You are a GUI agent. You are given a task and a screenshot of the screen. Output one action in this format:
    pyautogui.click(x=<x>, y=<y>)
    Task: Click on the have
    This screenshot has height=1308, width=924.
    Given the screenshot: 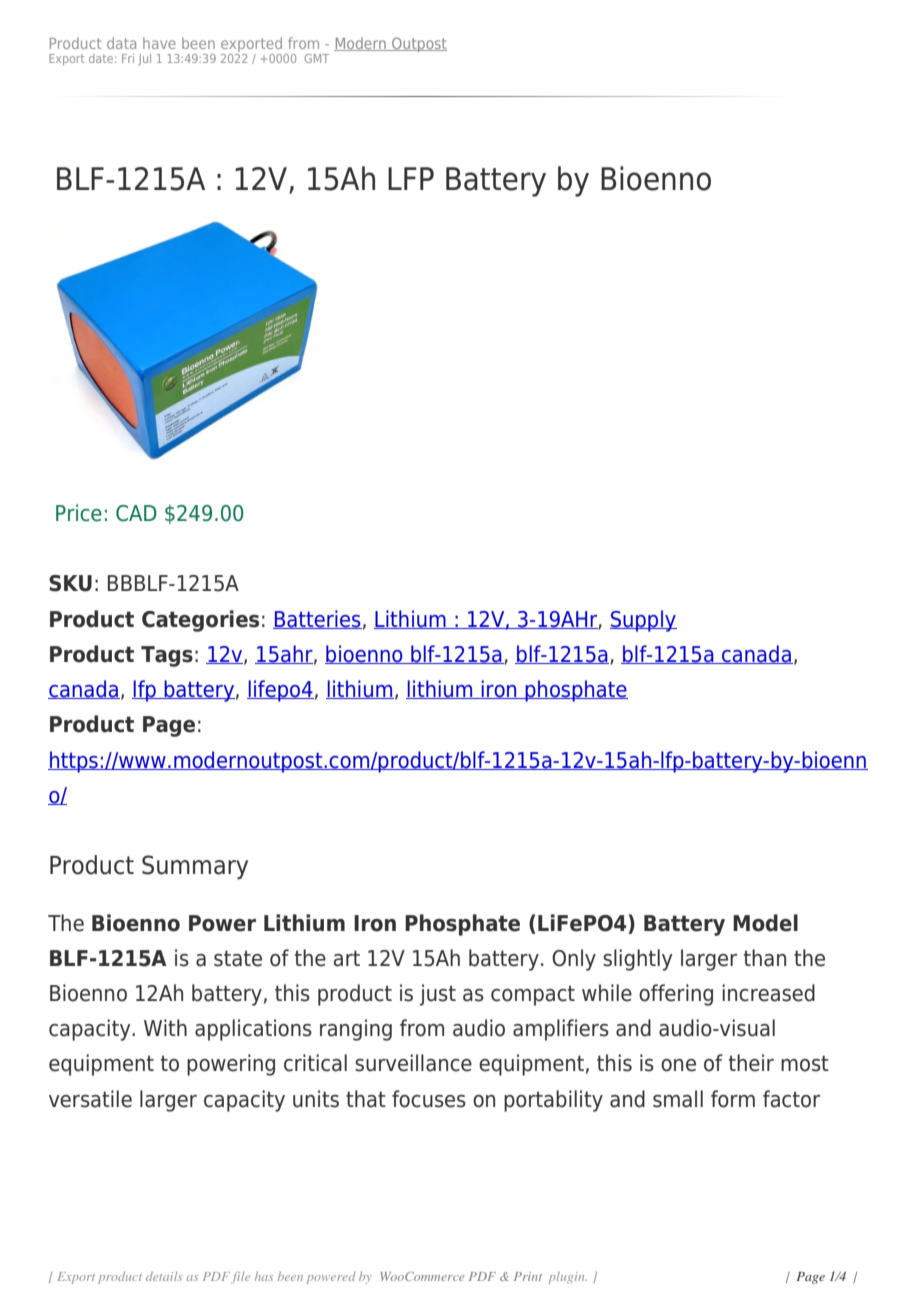 What is the action you would take?
    pyautogui.click(x=159, y=43)
